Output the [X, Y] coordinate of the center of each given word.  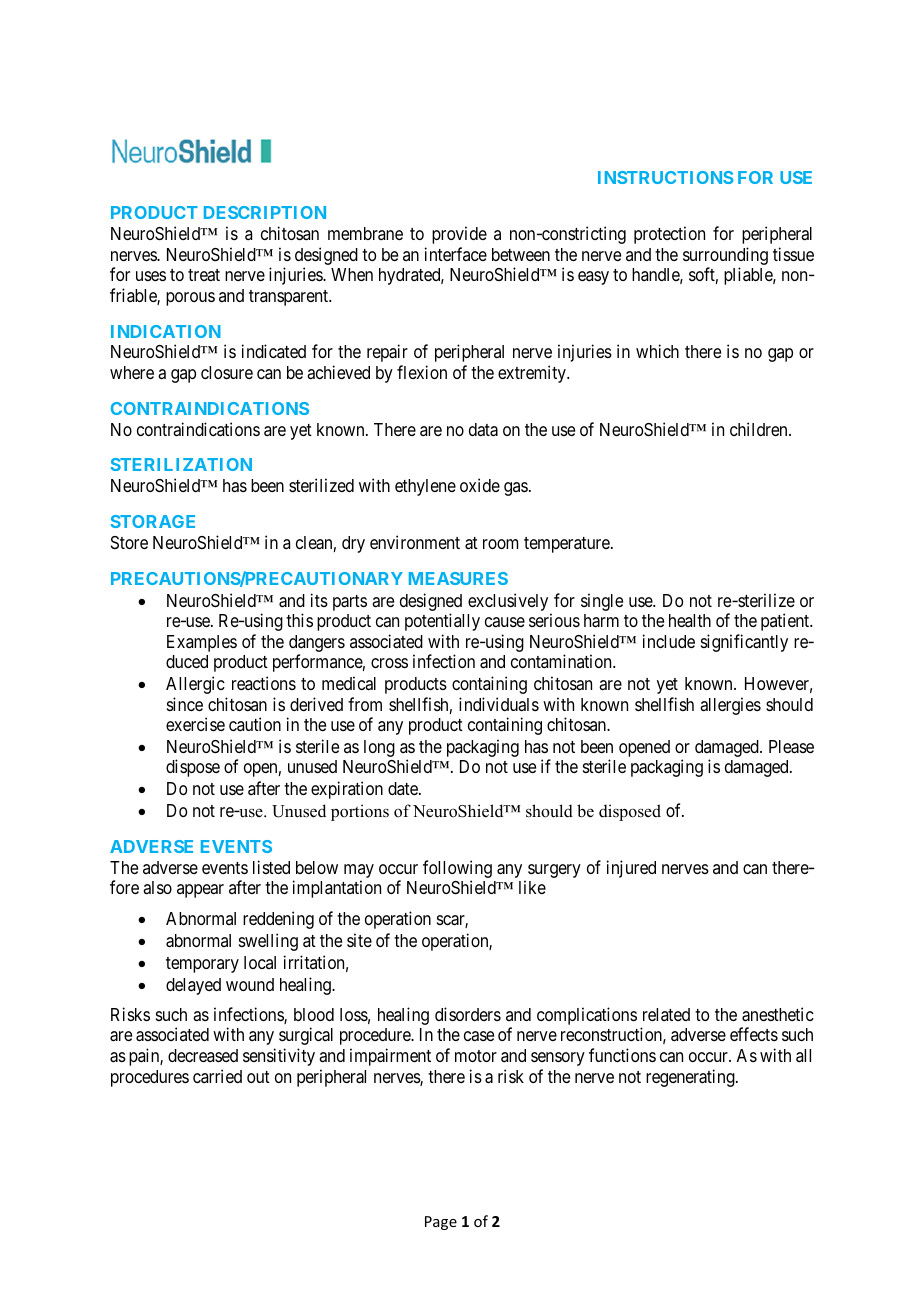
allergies [730, 706]
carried [217, 1076]
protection [669, 235]
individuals [499, 704]
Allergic [195, 685]
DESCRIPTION [265, 212]
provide [459, 235]
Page [441, 1223]
